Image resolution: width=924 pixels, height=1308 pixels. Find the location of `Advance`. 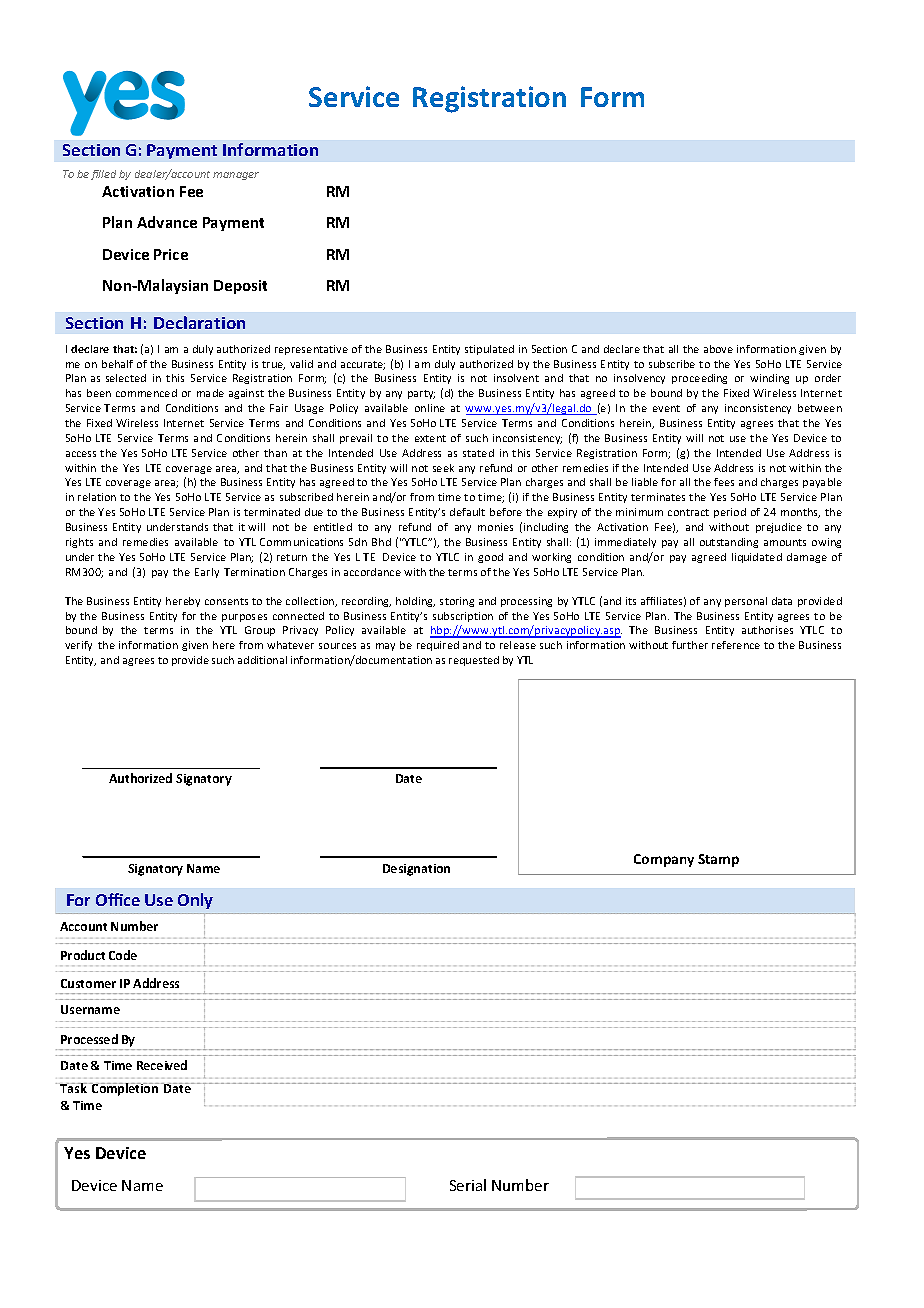

Advance is located at coordinates (167, 222).
